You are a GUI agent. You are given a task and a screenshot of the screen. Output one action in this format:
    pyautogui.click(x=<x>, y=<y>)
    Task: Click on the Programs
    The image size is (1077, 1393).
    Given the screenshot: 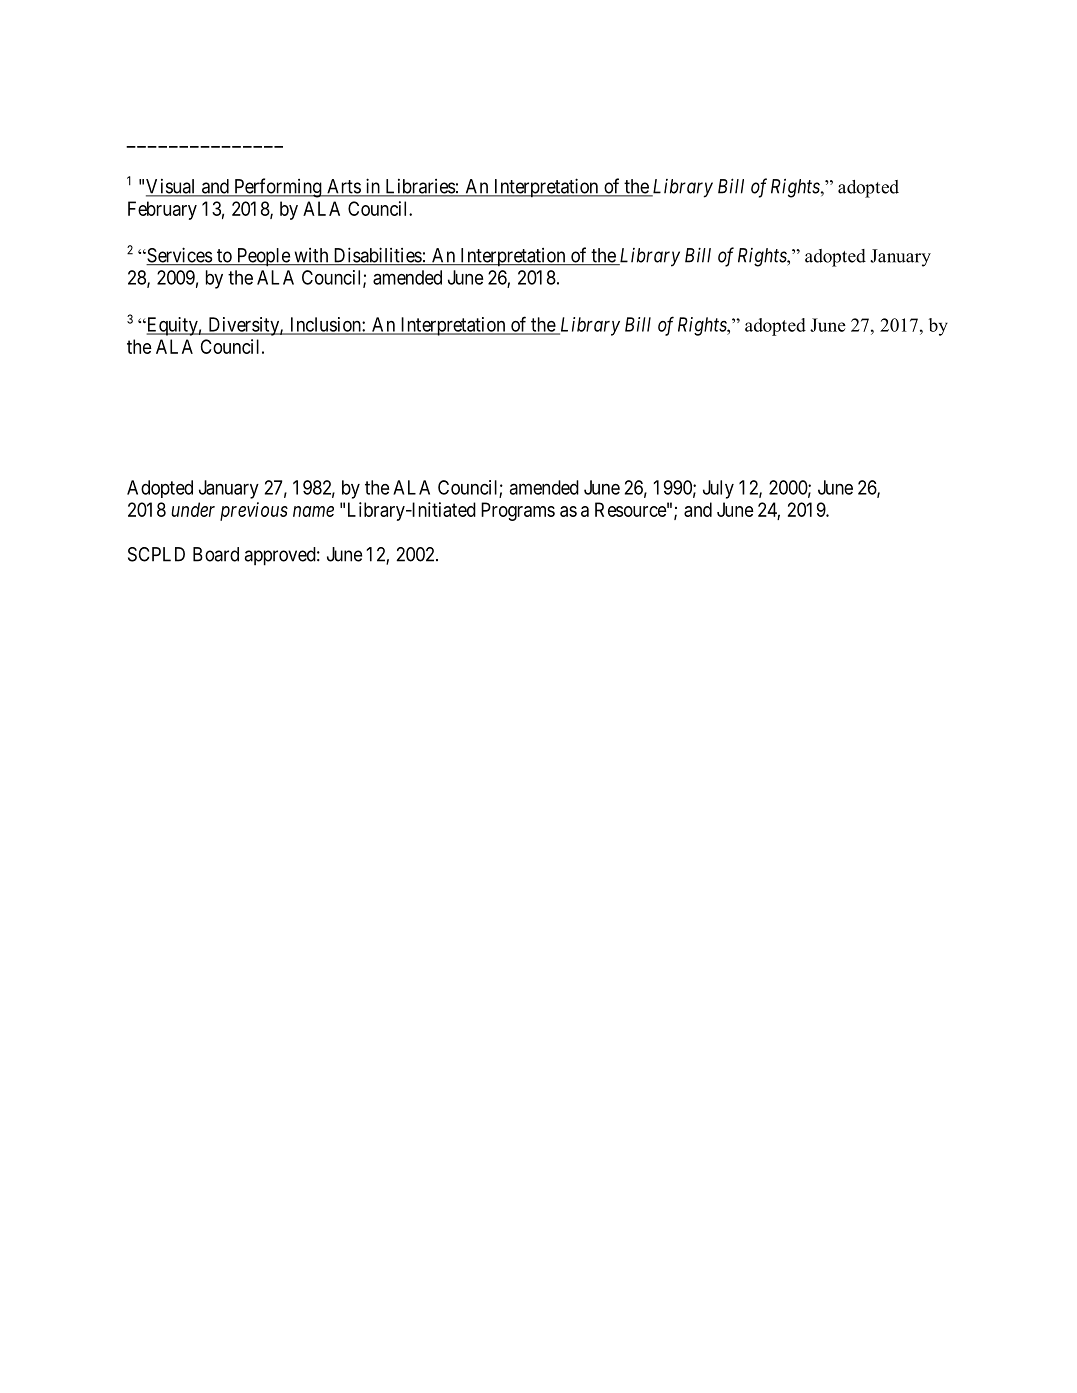 What is the action you would take?
    pyautogui.click(x=518, y=511)
